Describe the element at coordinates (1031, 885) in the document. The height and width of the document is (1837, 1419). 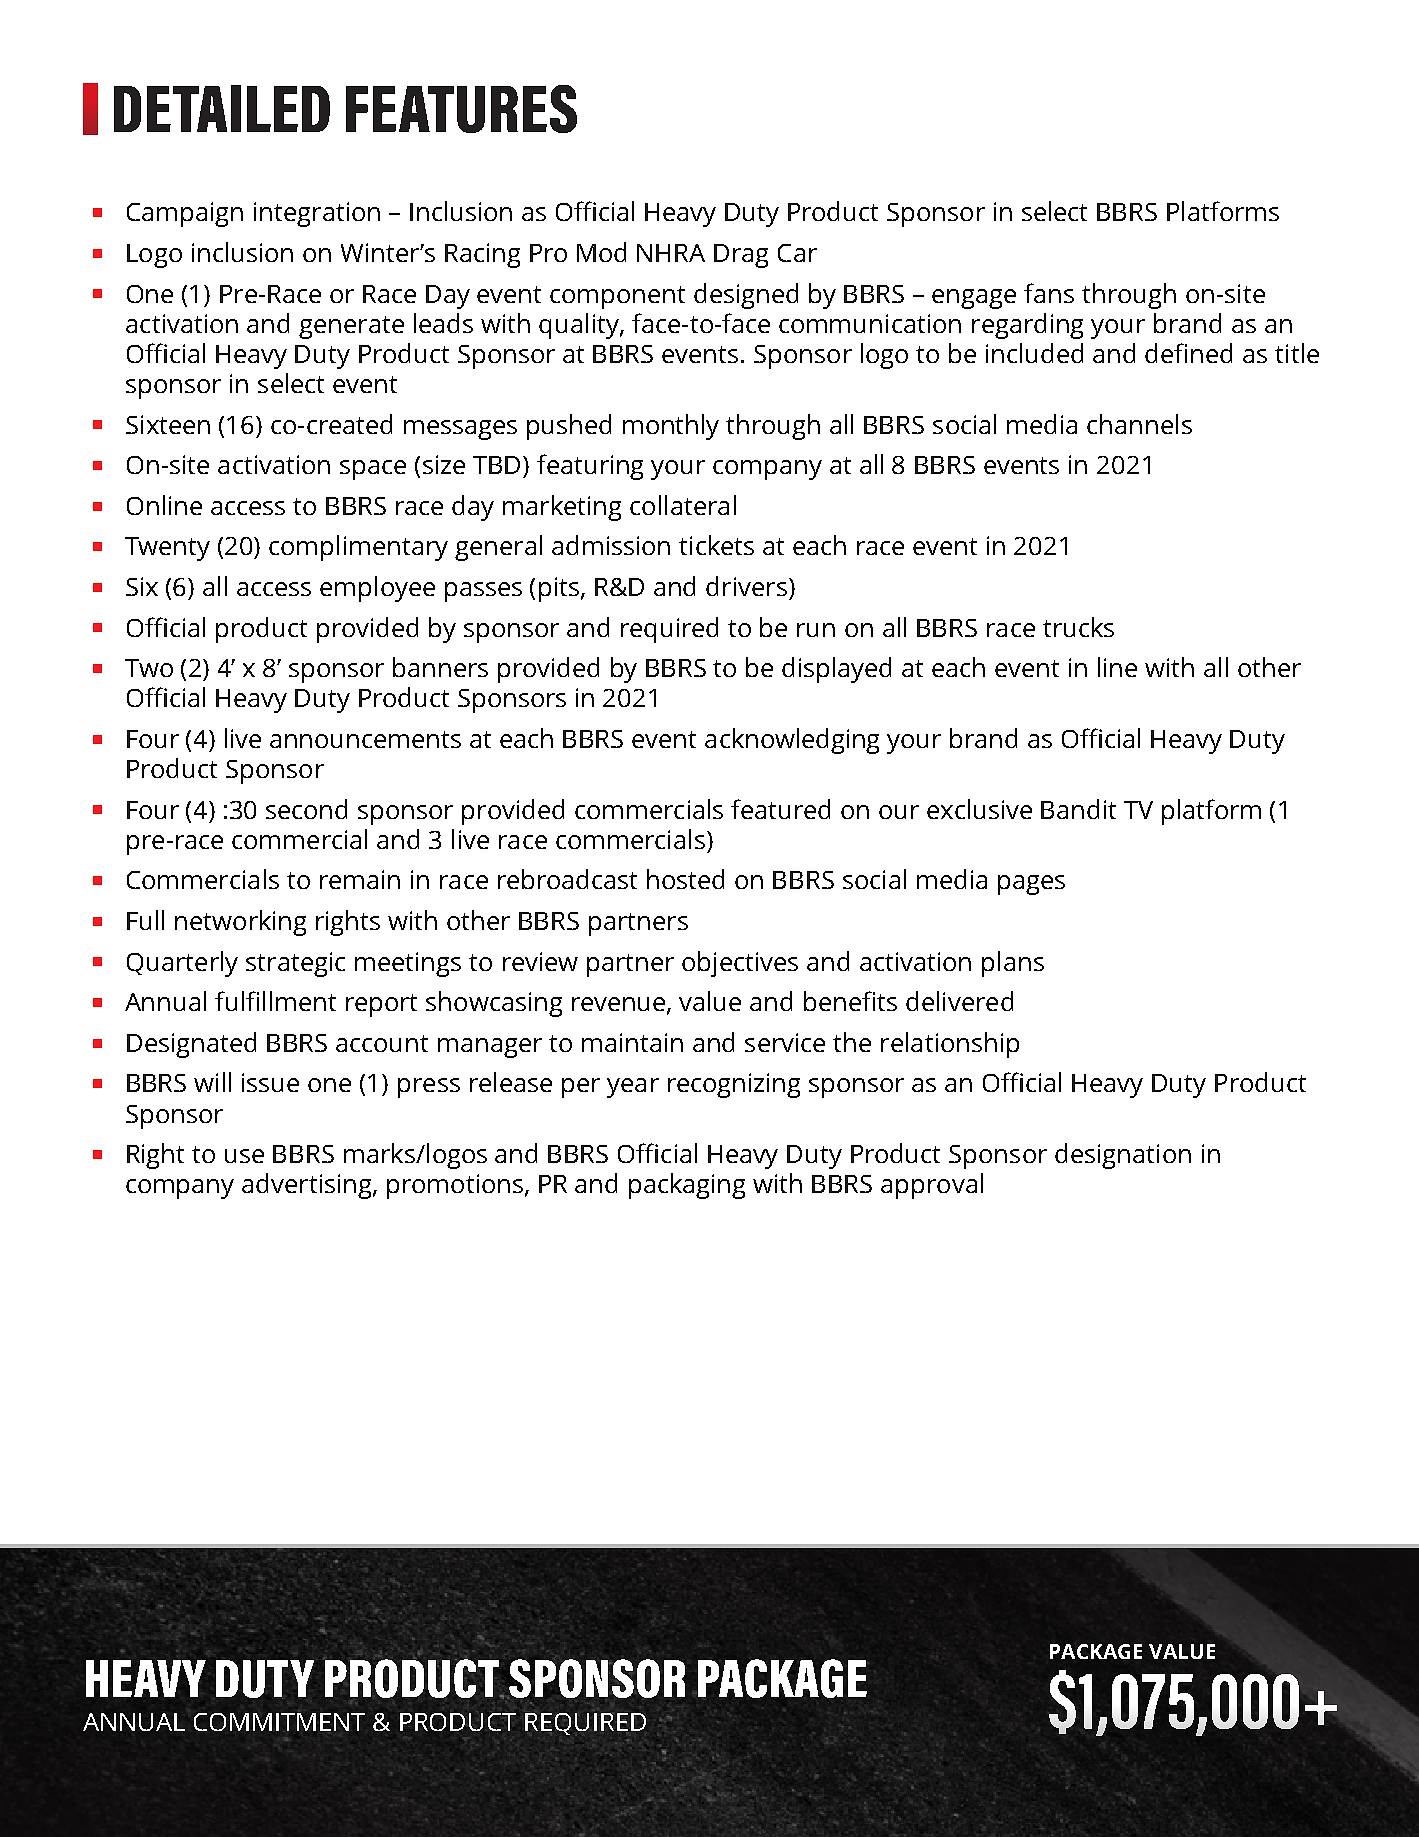
I see `pages` at that location.
